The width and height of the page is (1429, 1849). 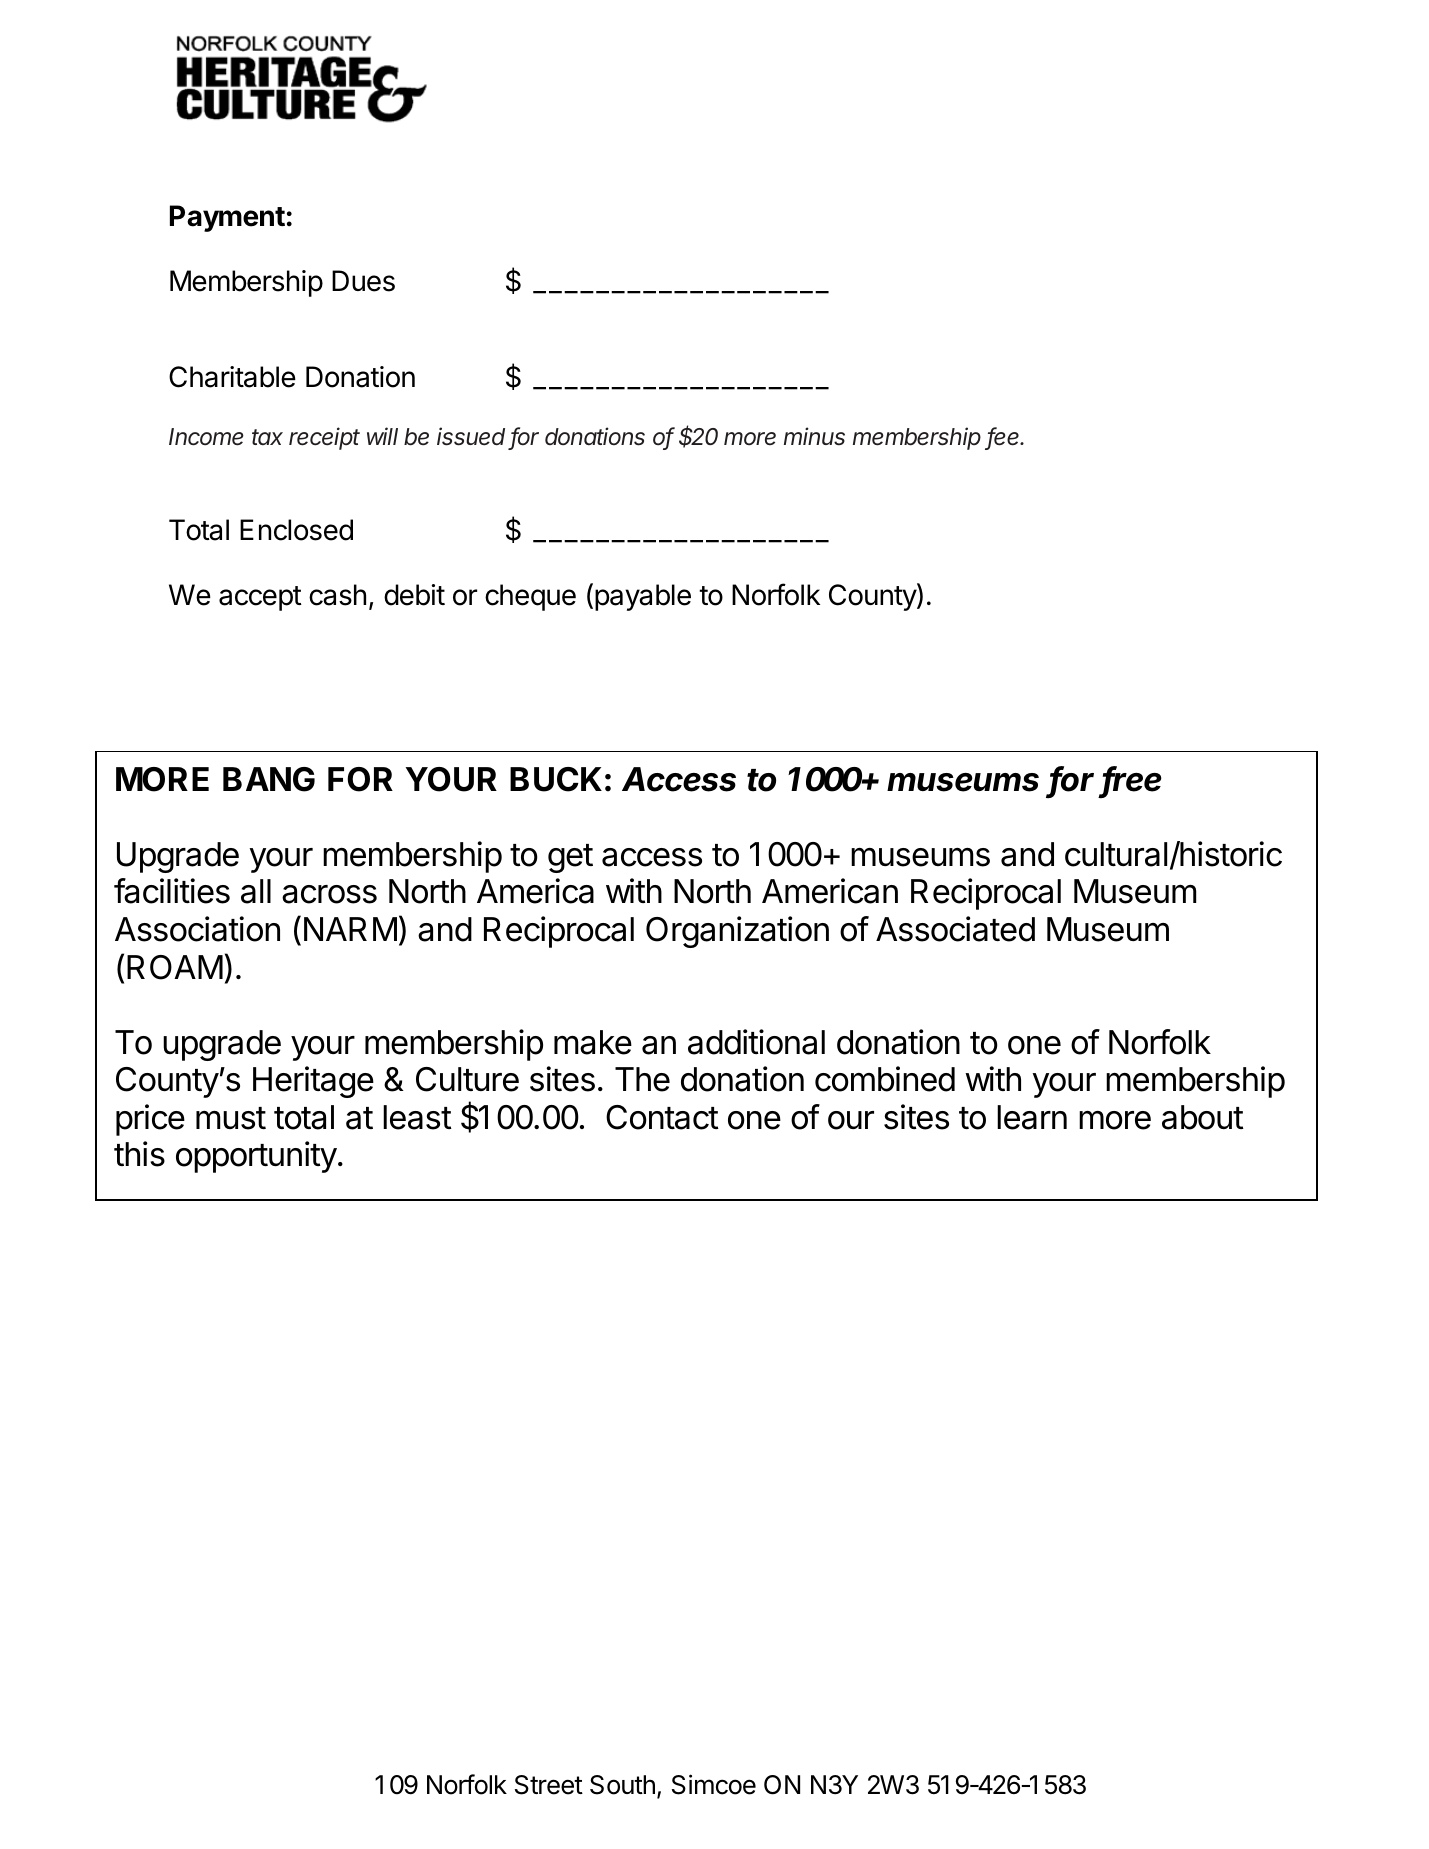 What do you see at coordinates (313, 1082) in the page?
I see `Heritage` at bounding box center [313, 1082].
